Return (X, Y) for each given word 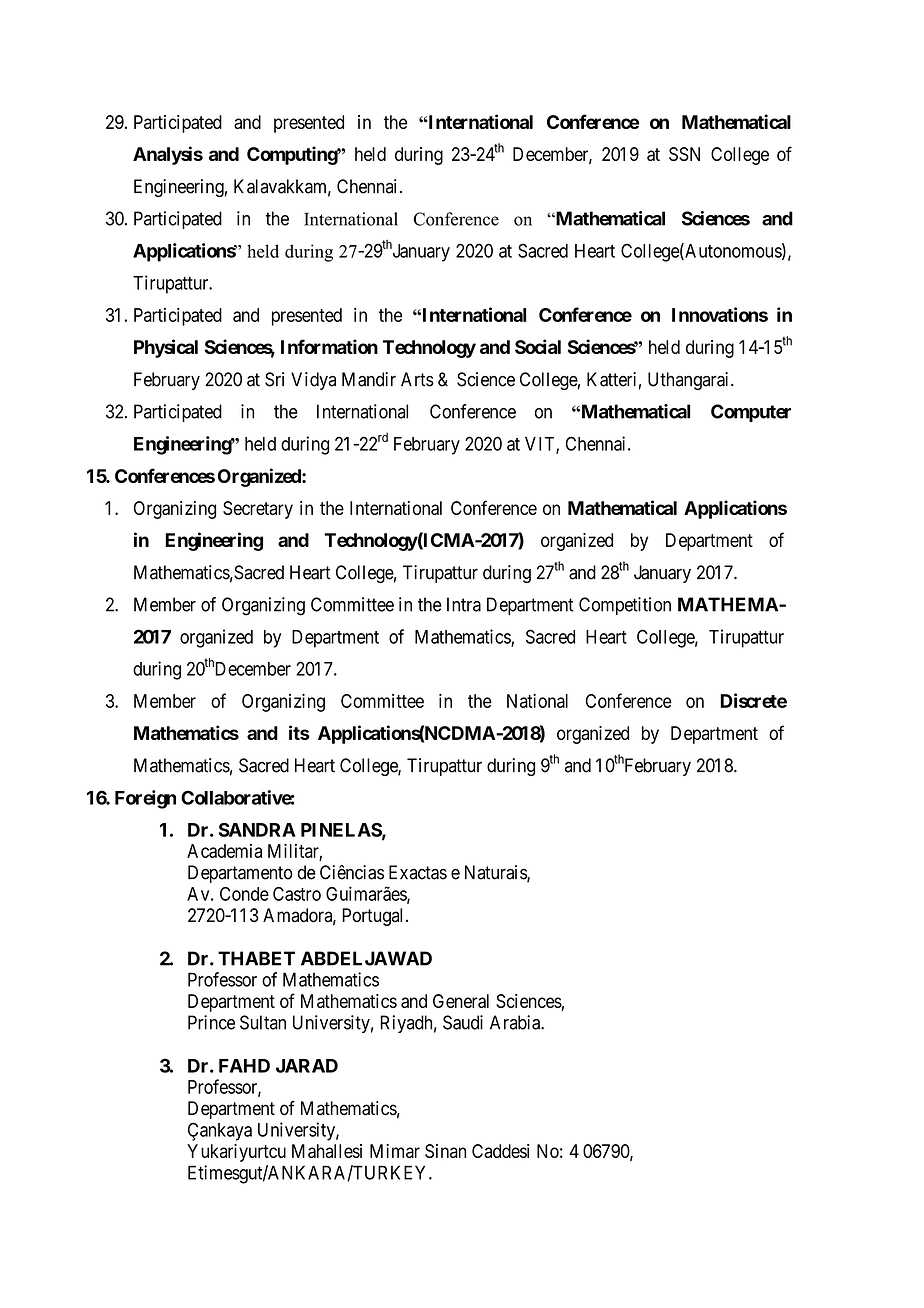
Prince (211, 1022)
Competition (625, 606)
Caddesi (500, 1151)
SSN (684, 154)
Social (538, 346)
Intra (464, 604)
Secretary (258, 510)
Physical (166, 348)
